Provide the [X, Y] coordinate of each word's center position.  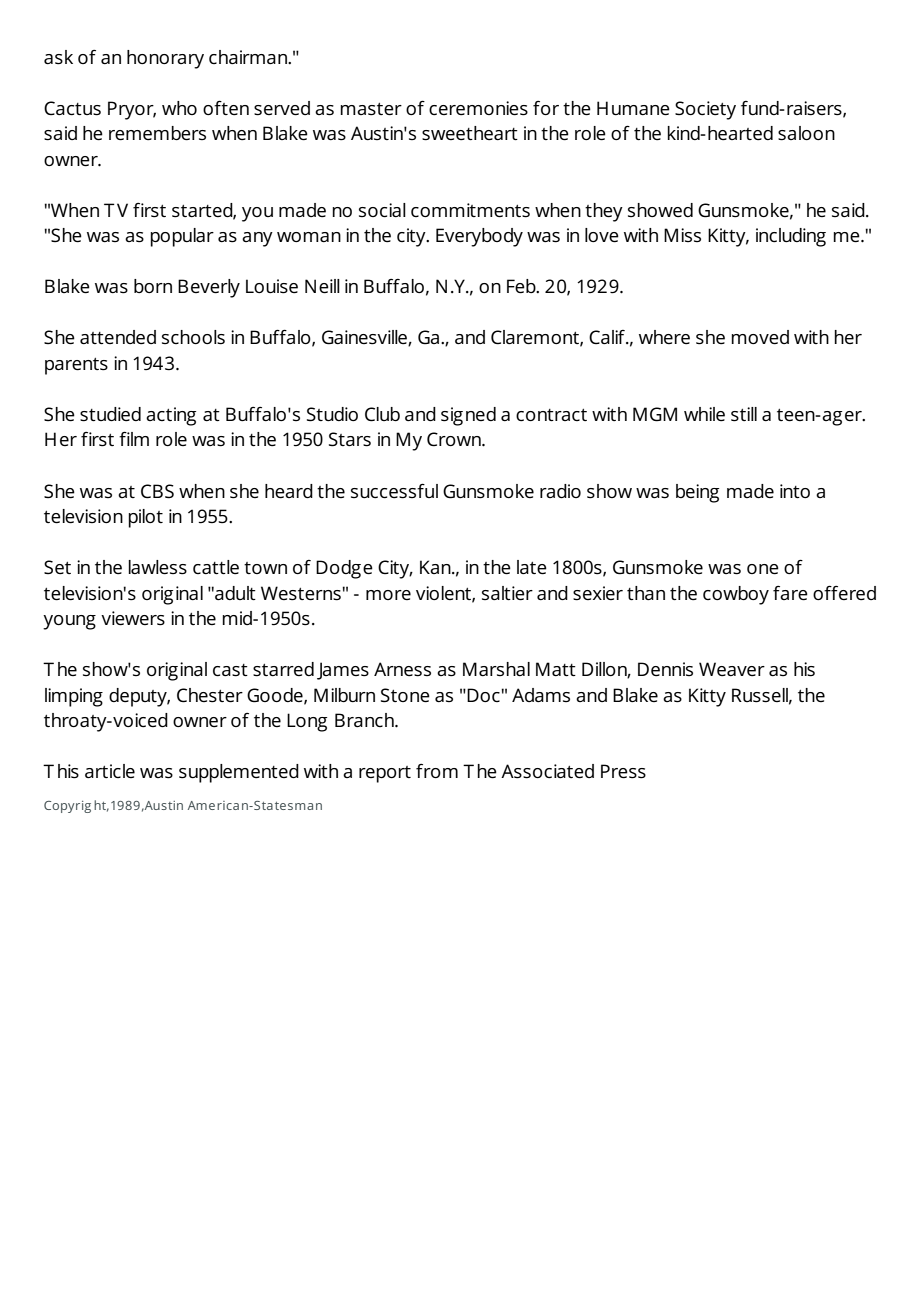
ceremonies [478, 108]
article [110, 771]
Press [623, 771]
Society [705, 110]
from [437, 771]
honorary [165, 59]
